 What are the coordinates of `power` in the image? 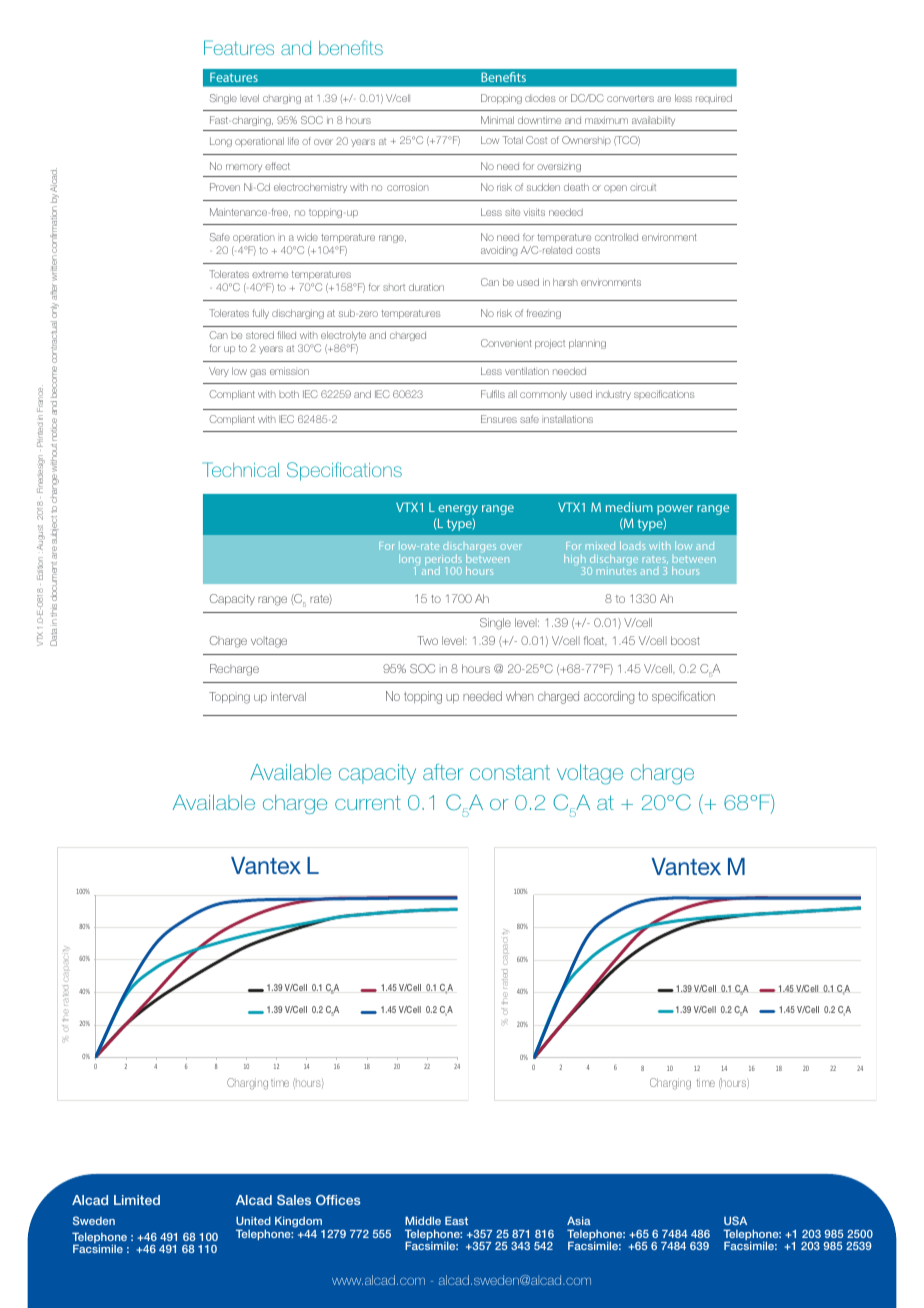 It's located at (675, 510).
